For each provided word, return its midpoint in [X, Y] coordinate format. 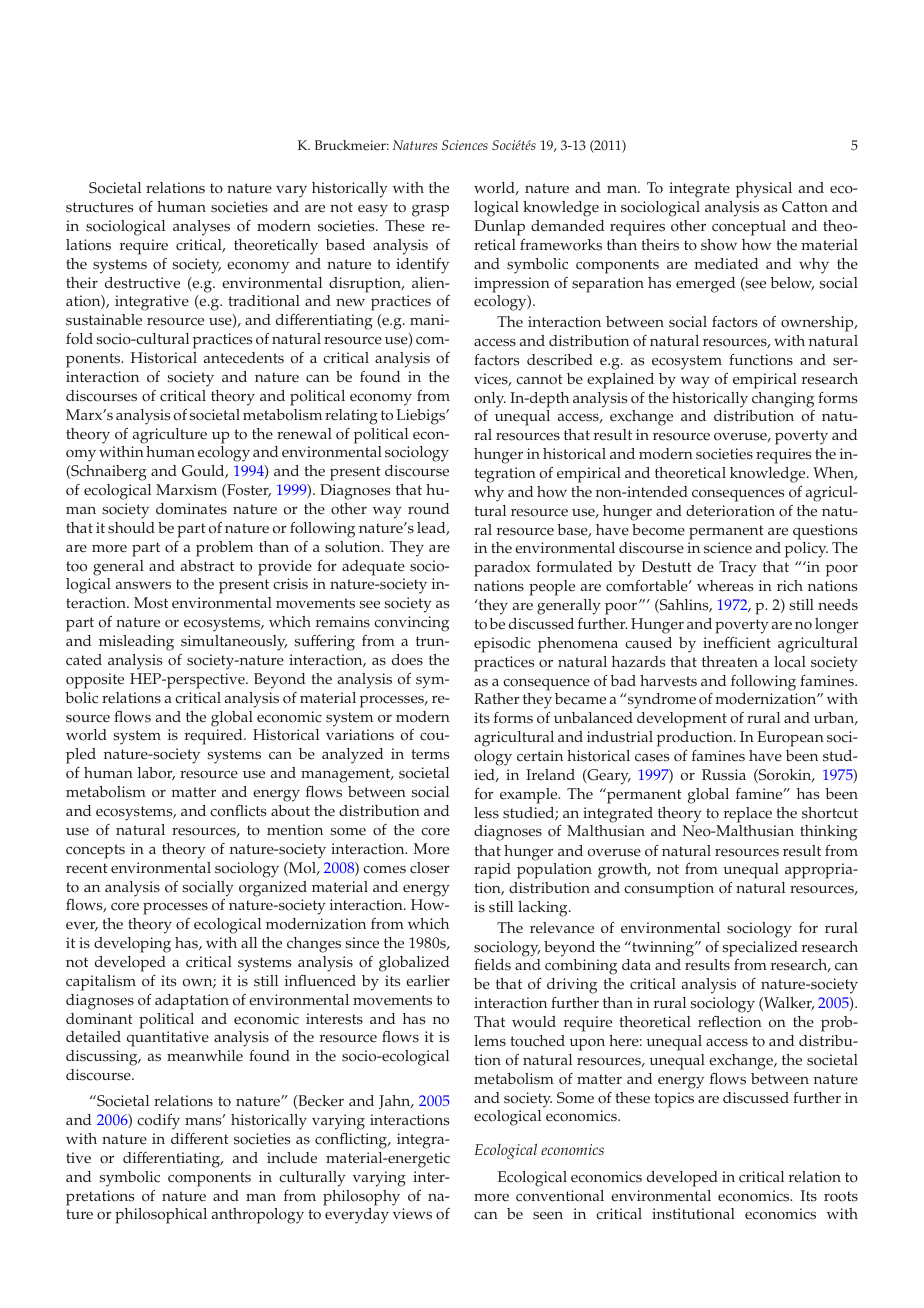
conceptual [749, 228]
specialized [760, 949]
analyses [201, 228]
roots [841, 1196]
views [412, 1214]
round [428, 509]
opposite [95, 681]
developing [132, 945]
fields [492, 965]
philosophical [161, 1216]
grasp [430, 211]
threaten [730, 662]
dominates [191, 509]
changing [783, 400]
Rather [497, 699]
